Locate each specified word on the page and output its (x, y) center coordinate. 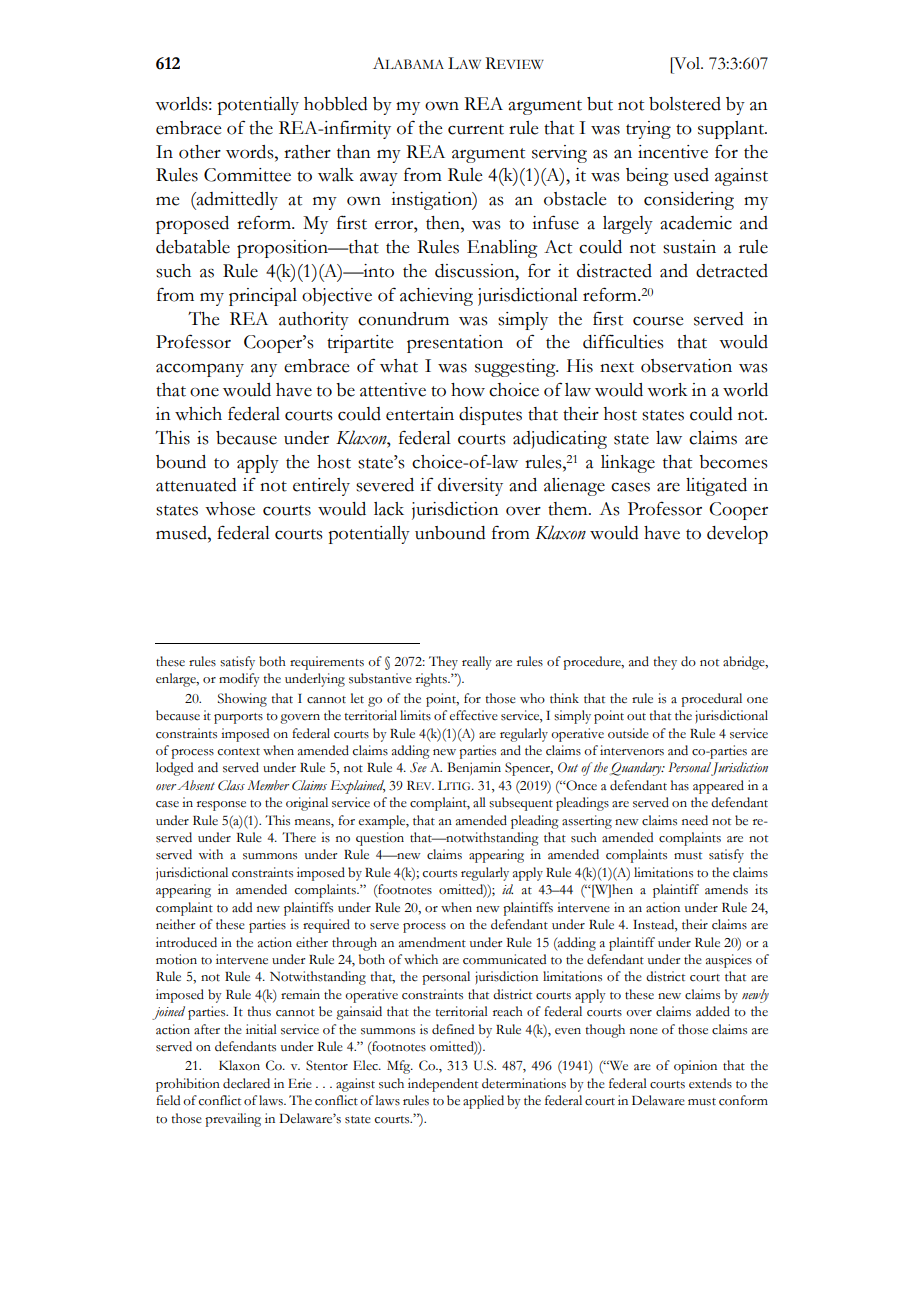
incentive (673, 152)
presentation (455, 344)
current (476, 129)
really (477, 663)
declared (246, 1083)
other (200, 152)
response (221, 806)
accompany (200, 370)
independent (443, 1085)
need (695, 820)
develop (737, 535)
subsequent (521, 804)
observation (686, 366)
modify (239, 680)
